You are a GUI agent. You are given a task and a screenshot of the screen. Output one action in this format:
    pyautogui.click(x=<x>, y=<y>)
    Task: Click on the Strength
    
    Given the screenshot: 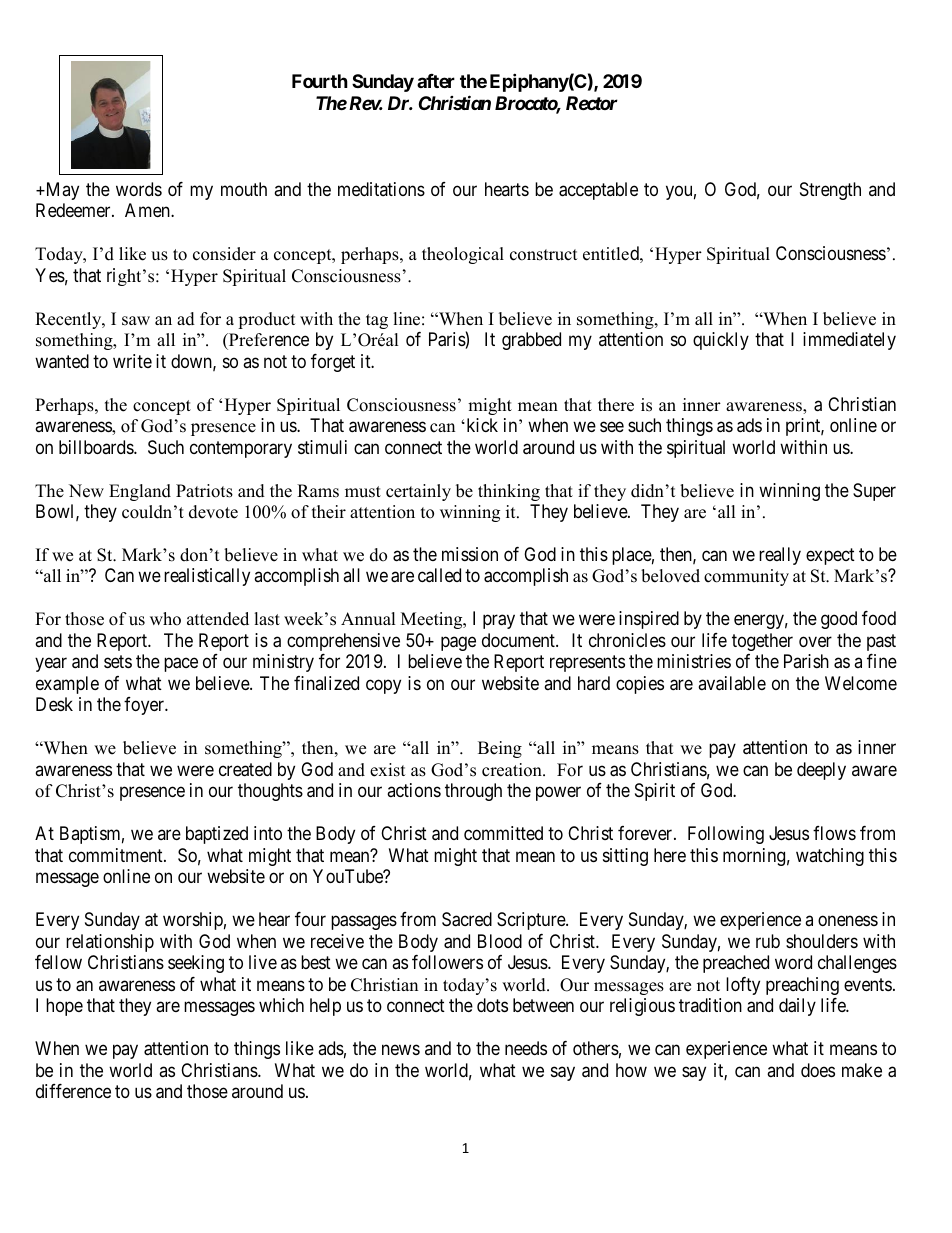 What is the action you would take?
    pyautogui.click(x=830, y=191)
